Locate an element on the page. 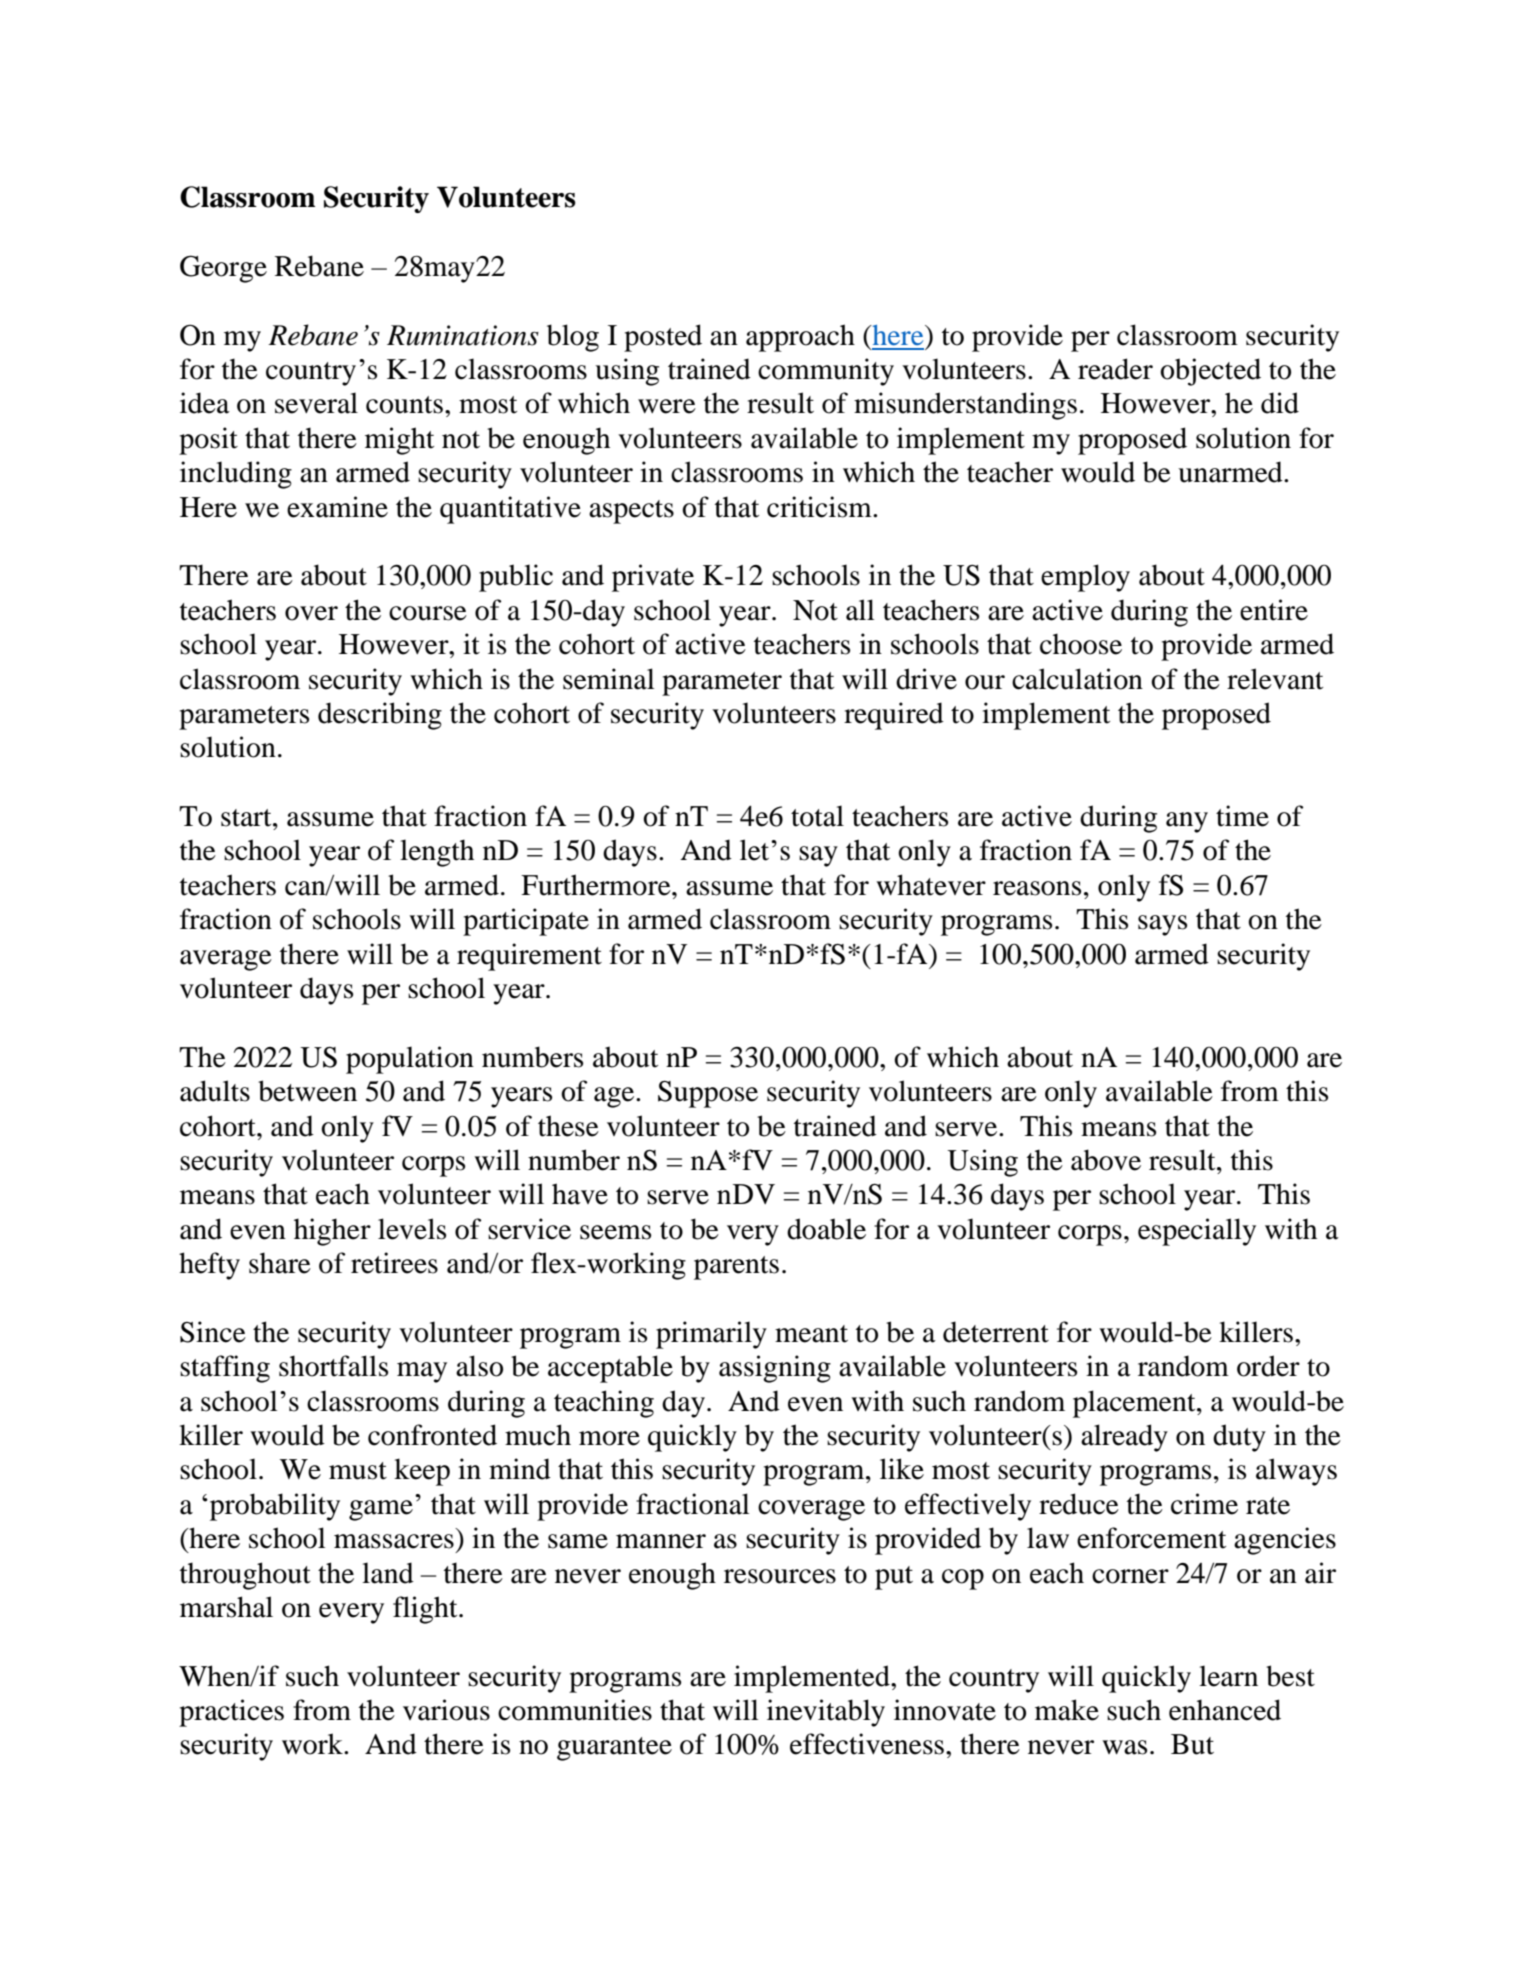 The width and height of the page is (1525, 1973). any is located at coordinates (1187, 822).
